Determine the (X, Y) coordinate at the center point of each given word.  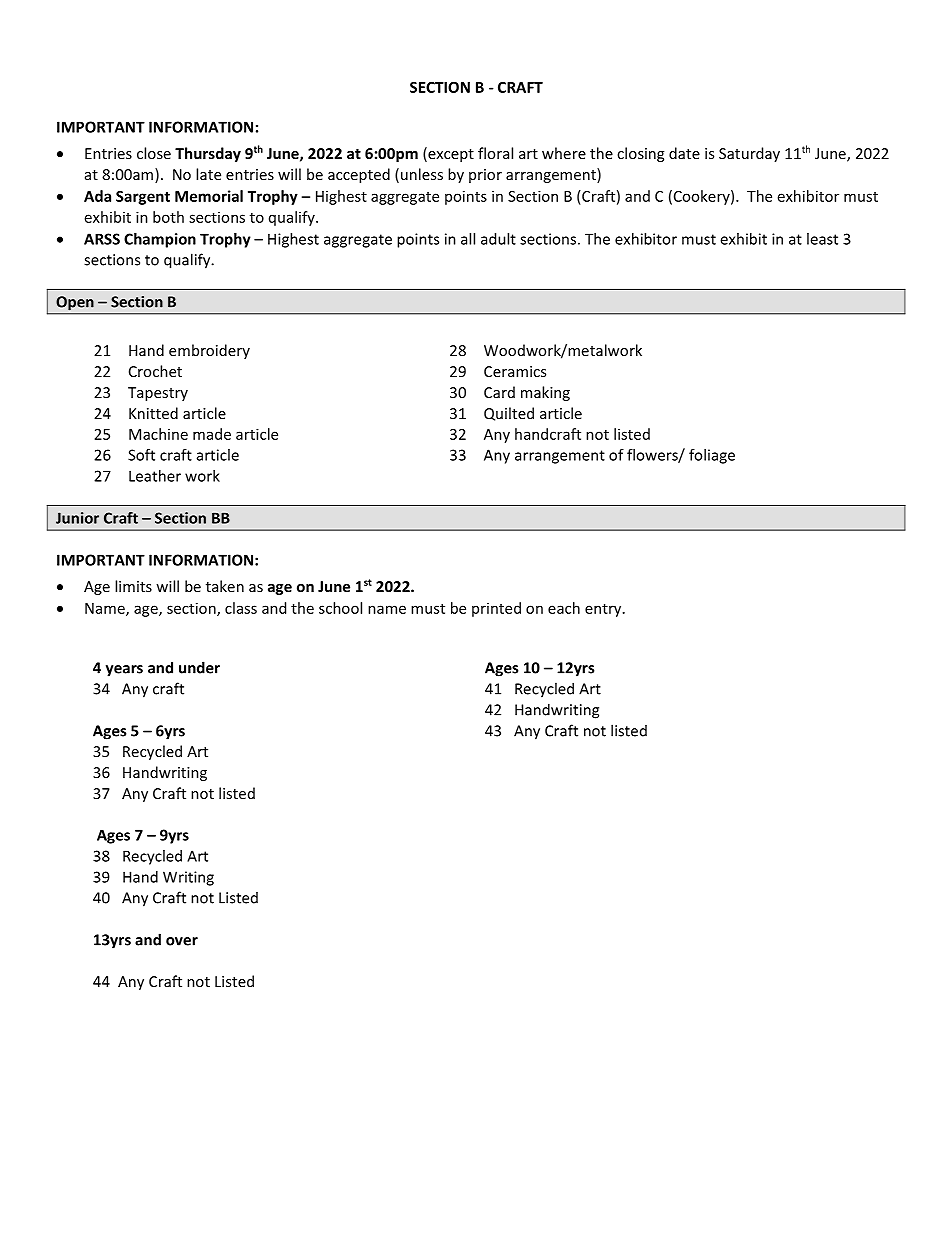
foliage (712, 456)
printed (496, 609)
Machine (158, 434)
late (208, 174)
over (182, 941)
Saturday (749, 154)
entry (604, 610)
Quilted (509, 414)
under (199, 667)
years (124, 671)
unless (422, 174)
